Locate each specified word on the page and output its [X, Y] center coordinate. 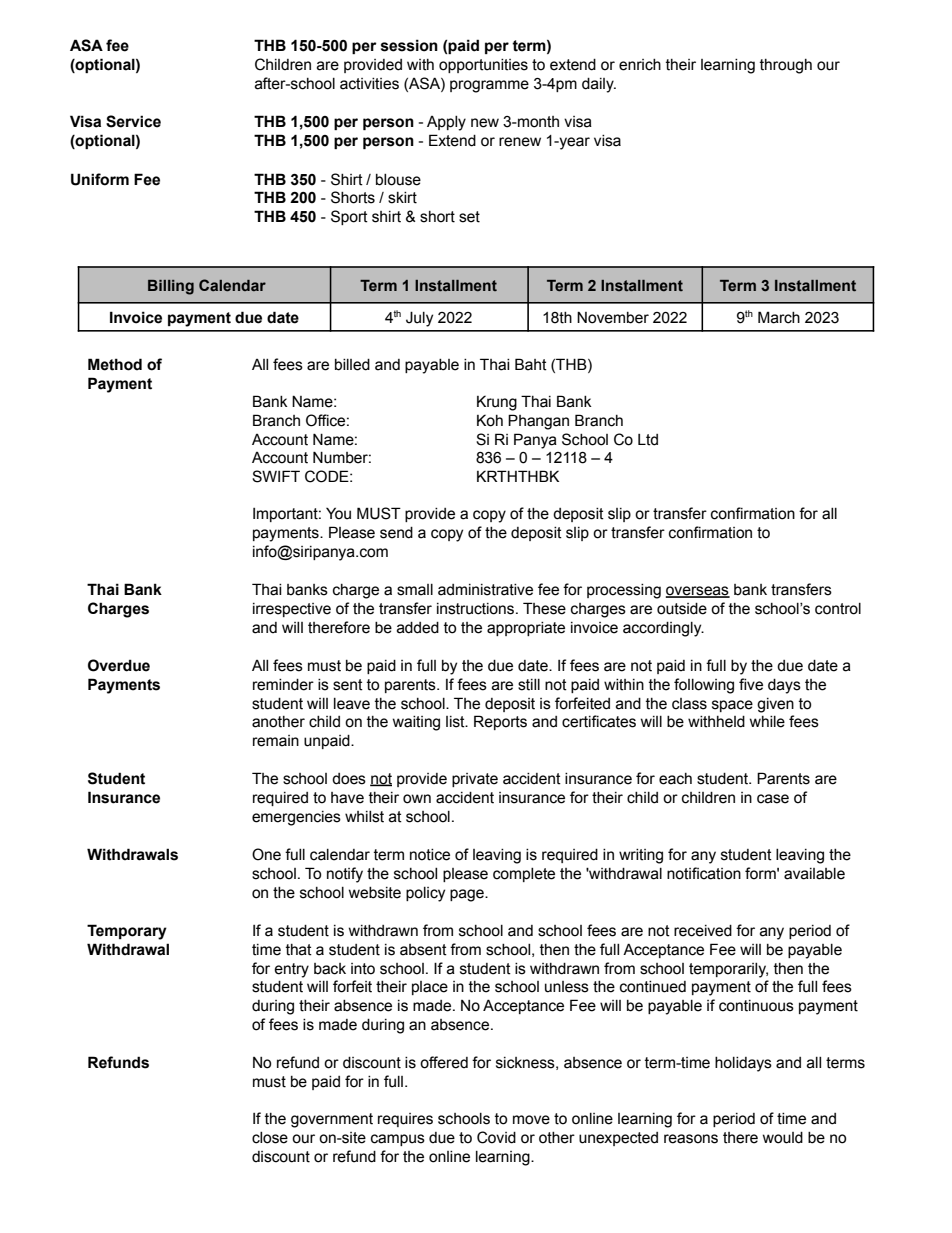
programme [489, 86]
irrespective [292, 610]
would [783, 1138]
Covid [496, 1137]
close [270, 1138]
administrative [485, 590]
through [786, 66]
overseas [698, 592]
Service [133, 121]
